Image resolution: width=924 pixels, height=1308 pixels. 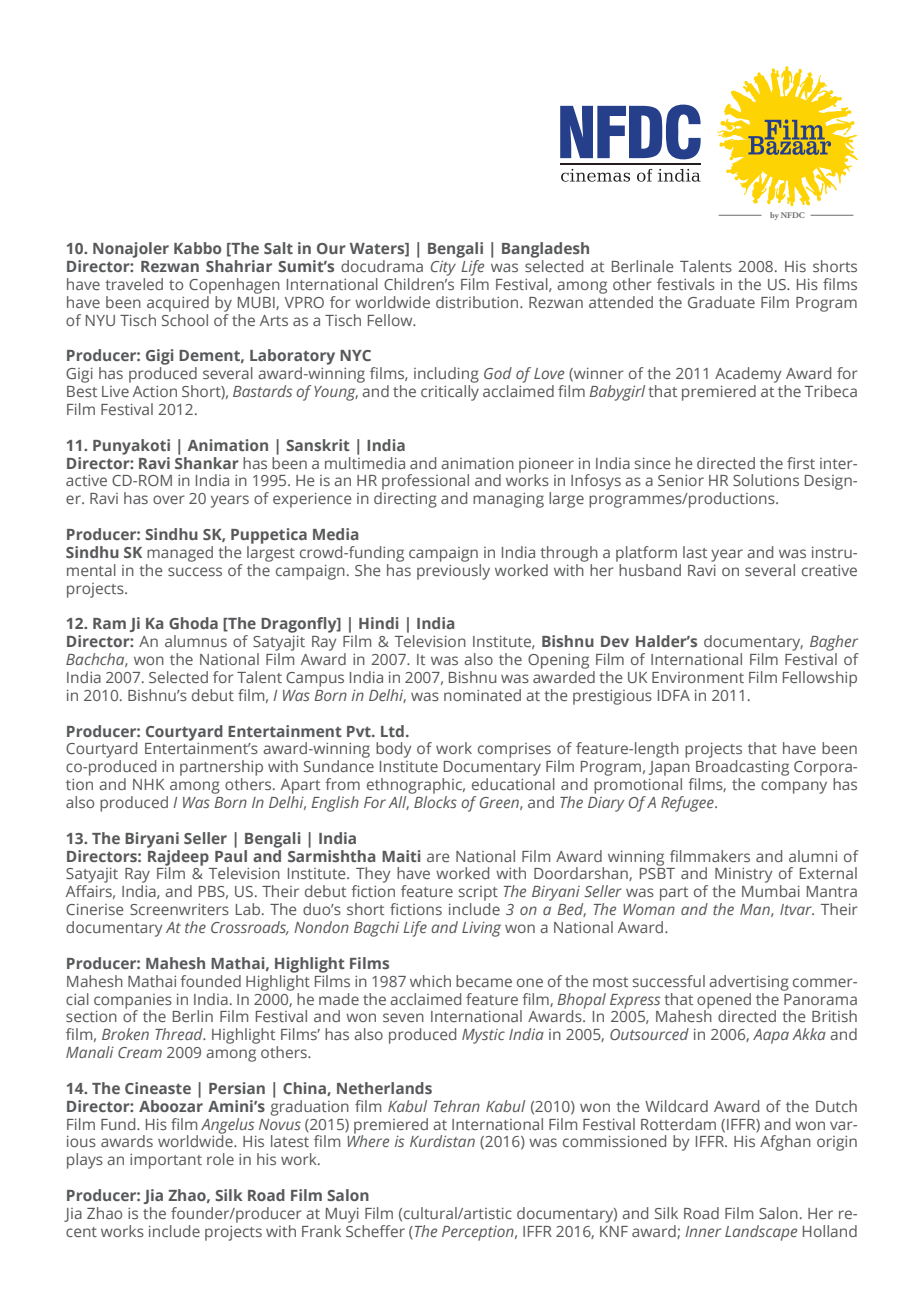 What do you see at coordinates (695, 552) in the screenshot?
I see `last` at bounding box center [695, 552].
